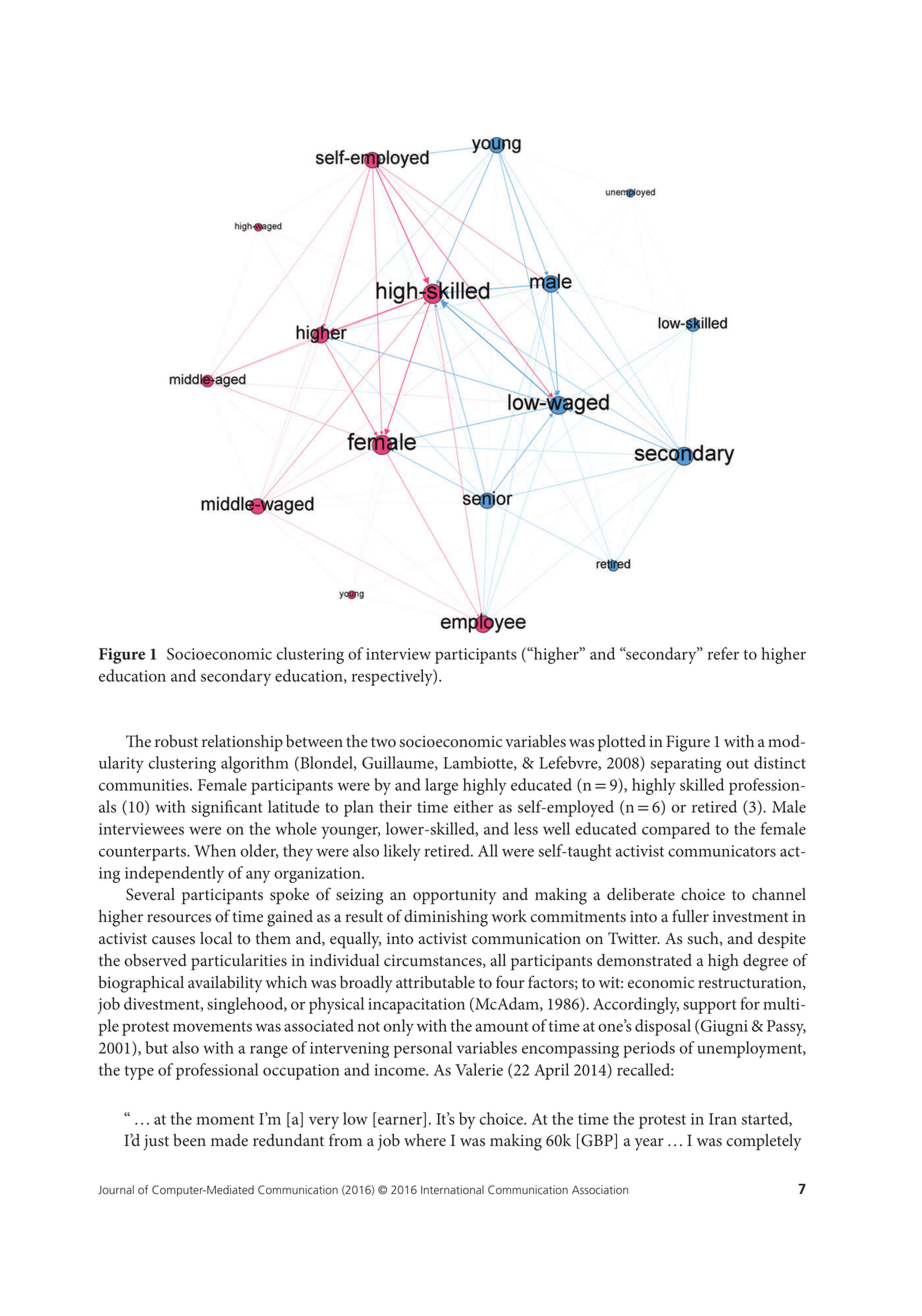 This screenshot has height=1316, width=922. I want to click on significant, so click(226, 808).
